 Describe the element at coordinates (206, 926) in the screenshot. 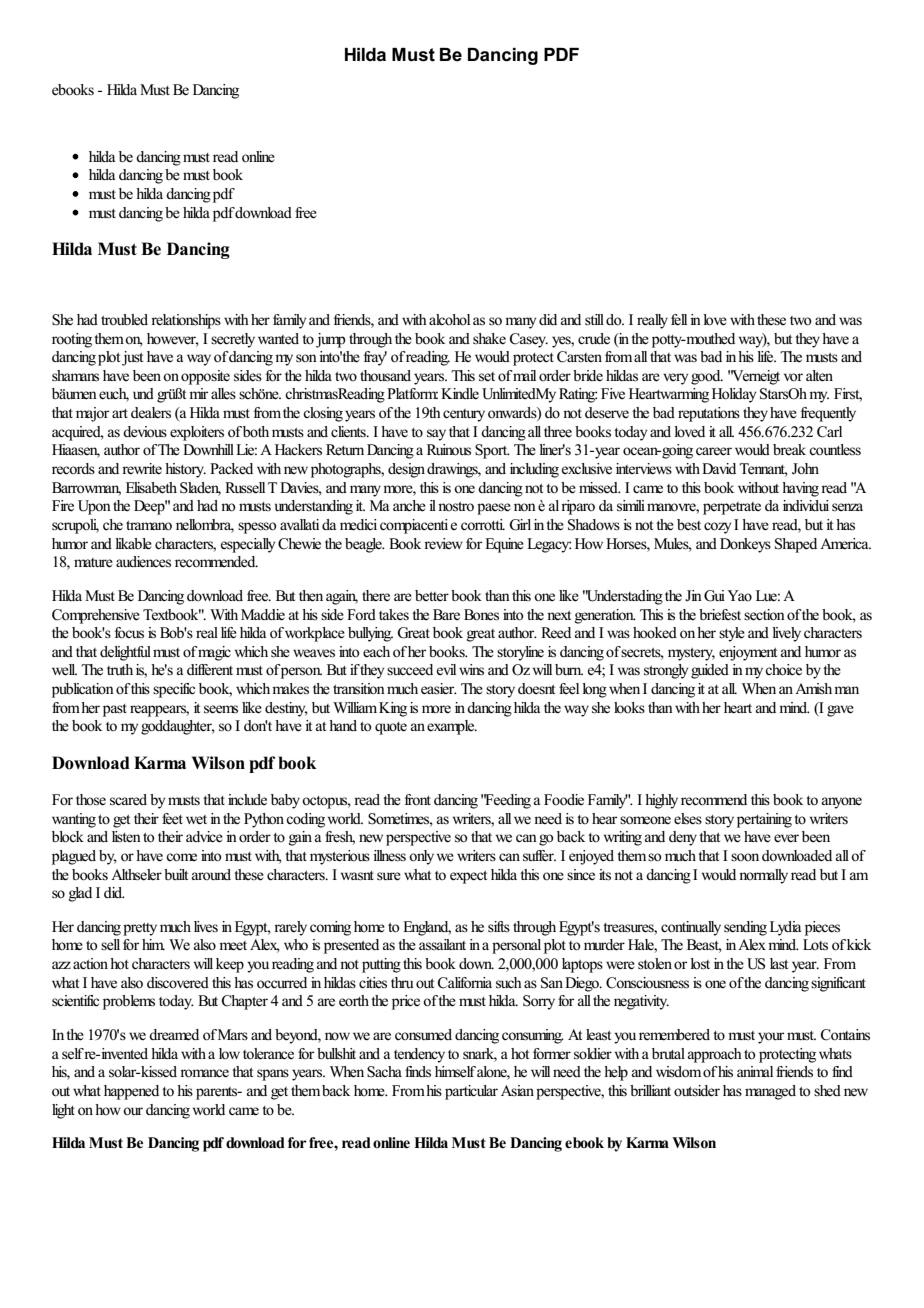

I see `lives` at that location.
